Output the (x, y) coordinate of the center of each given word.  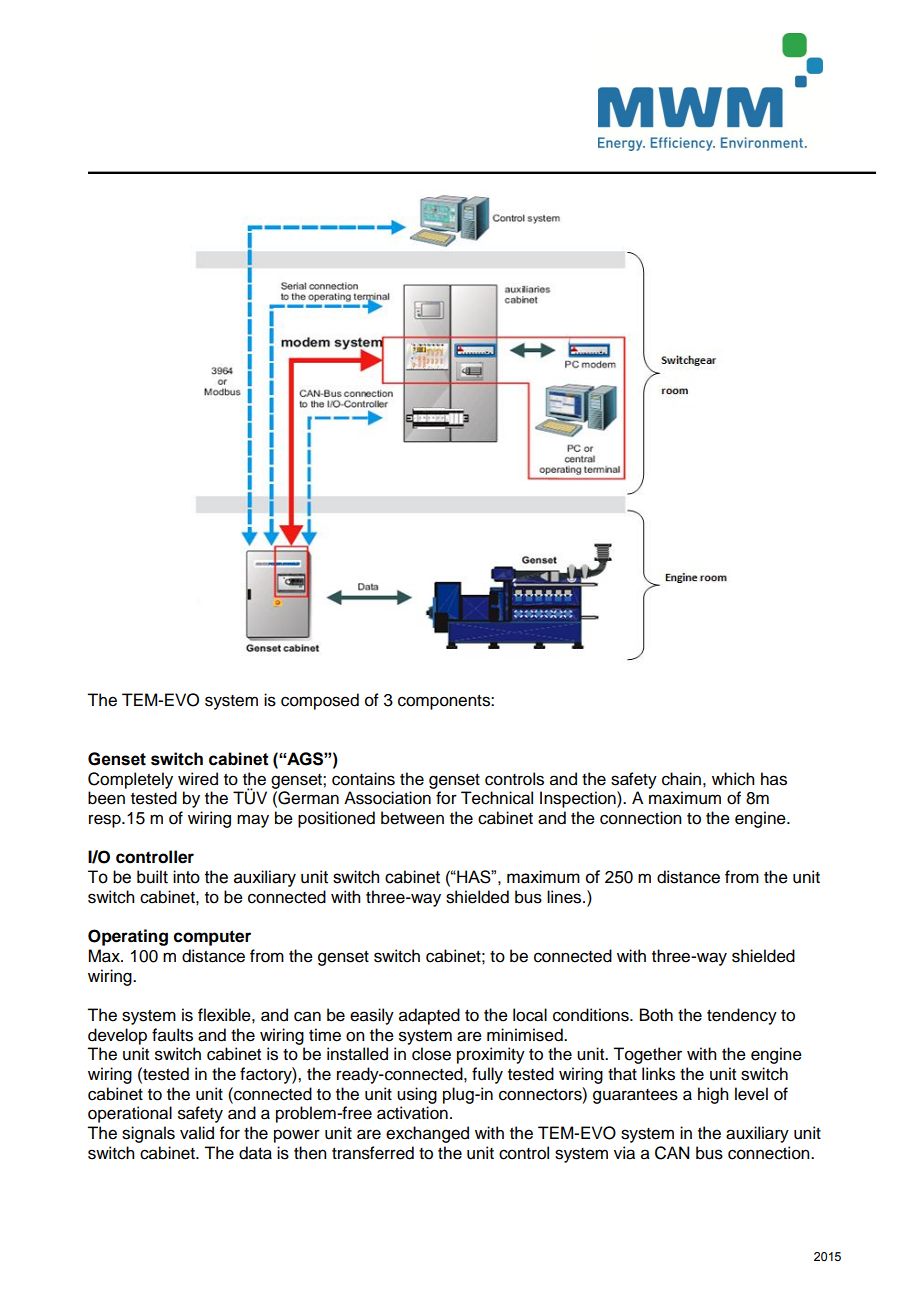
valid (197, 1133)
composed (320, 701)
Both (656, 1015)
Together (647, 1055)
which (733, 779)
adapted (429, 1016)
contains (363, 779)
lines (565, 897)
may (253, 821)
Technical (497, 798)
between (412, 818)
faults (172, 1035)
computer (212, 938)
